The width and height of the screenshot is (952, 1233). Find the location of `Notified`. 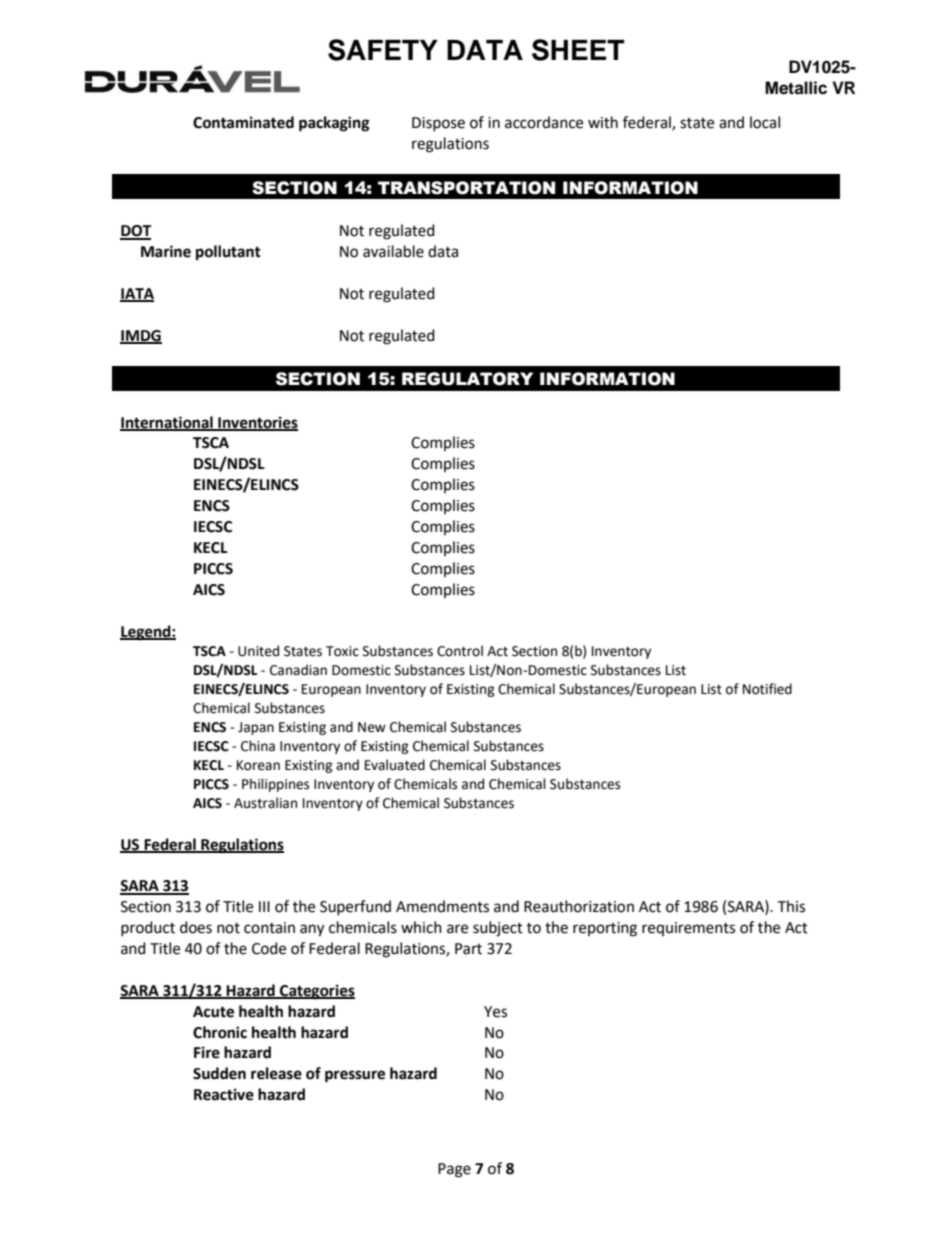

Notified is located at coordinates (767, 689).
